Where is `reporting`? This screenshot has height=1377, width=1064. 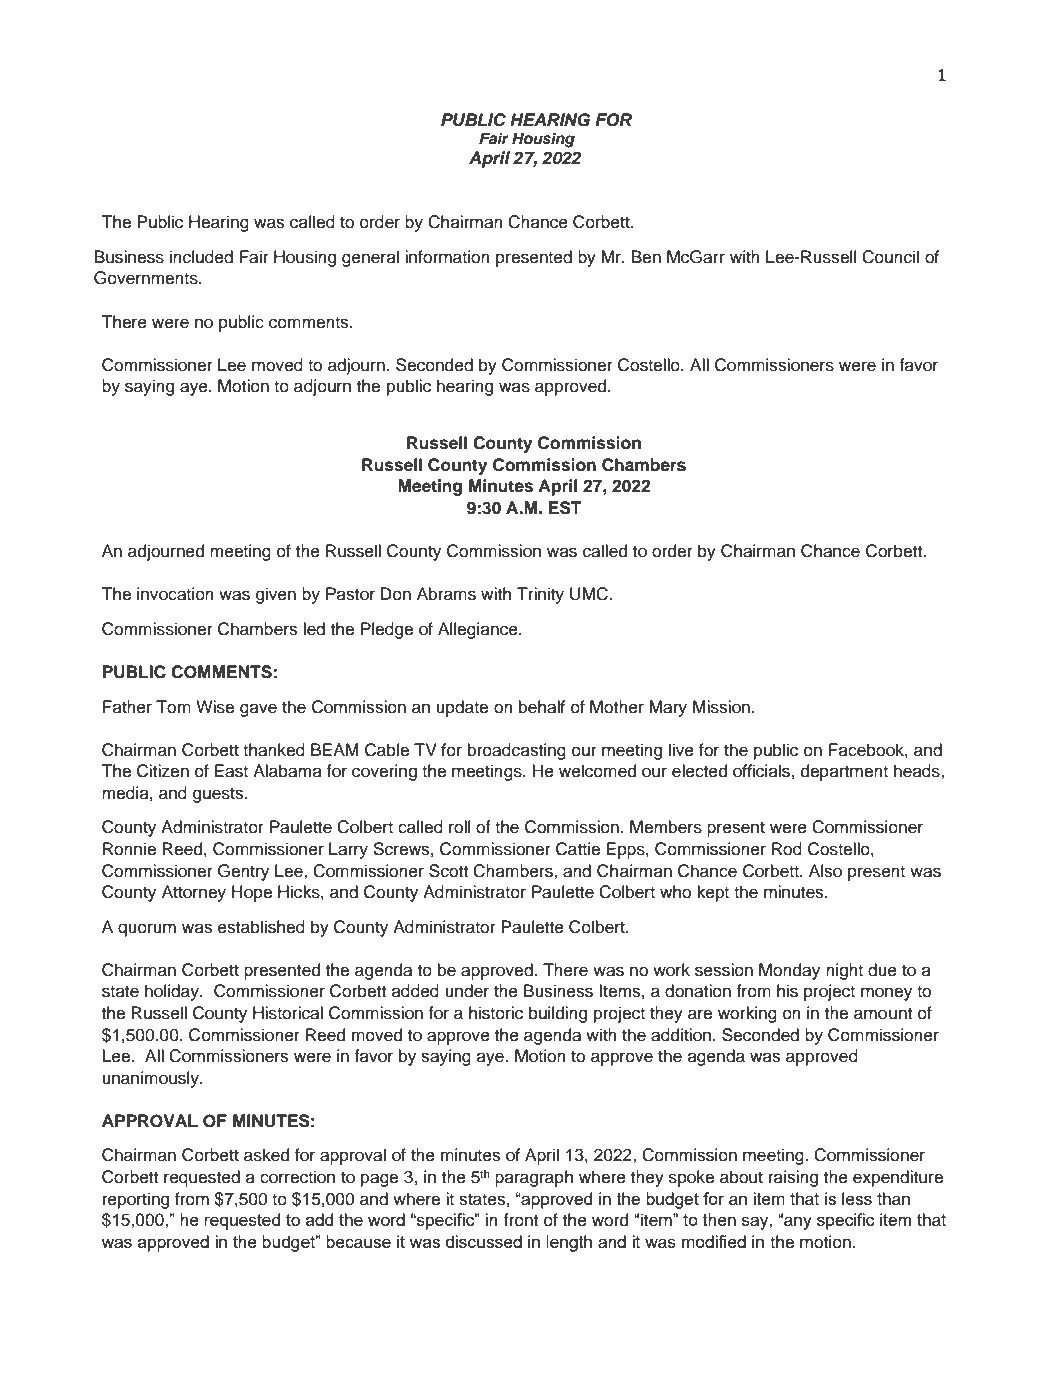
reporting is located at coordinates (136, 1200).
